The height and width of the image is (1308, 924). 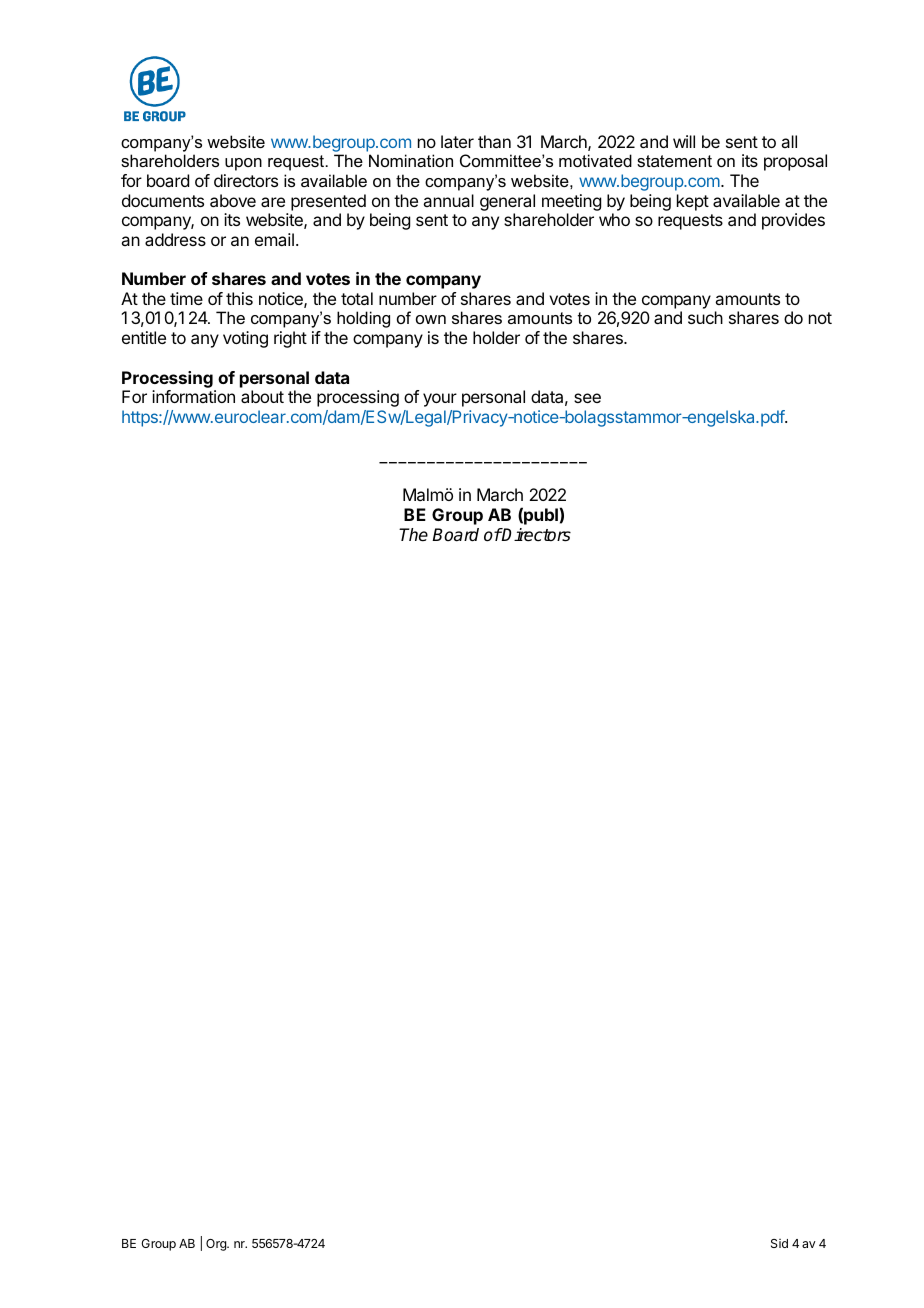 What do you see at coordinates (448, 200) in the image?
I see `annual` at bounding box center [448, 200].
